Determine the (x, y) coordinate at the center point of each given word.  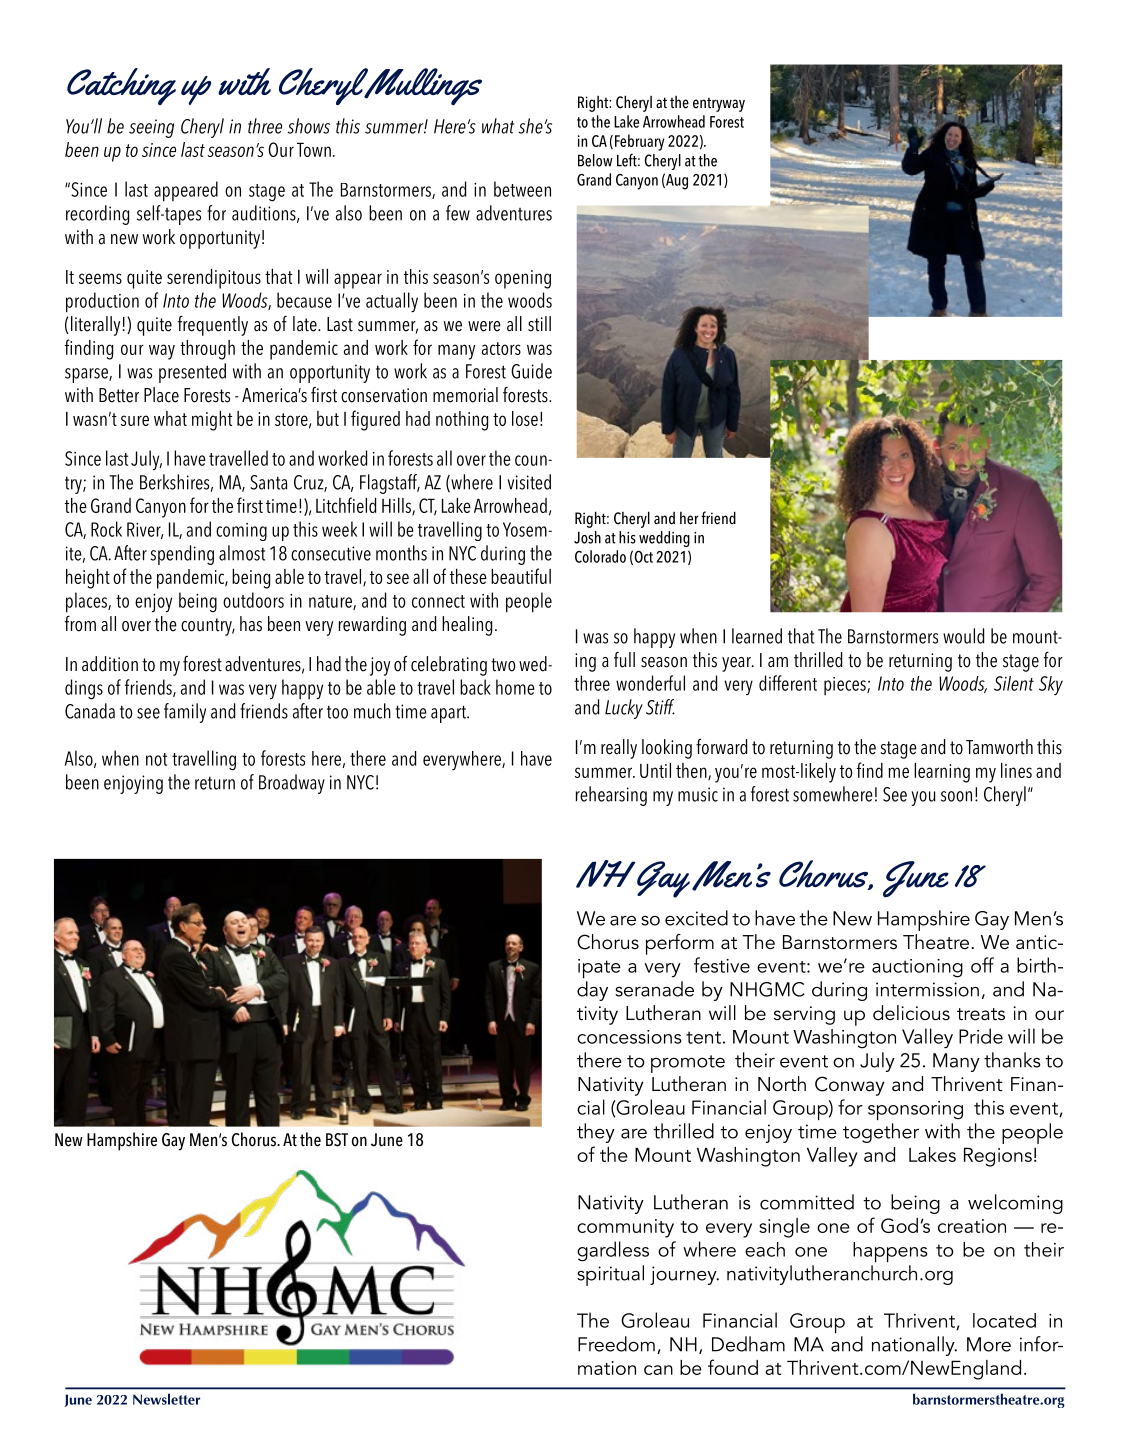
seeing (151, 128)
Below (595, 160)
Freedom (616, 1344)
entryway (719, 105)
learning (942, 773)
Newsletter (166, 1399)
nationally (914, 1346)
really (619, 749)
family (185, 713)
